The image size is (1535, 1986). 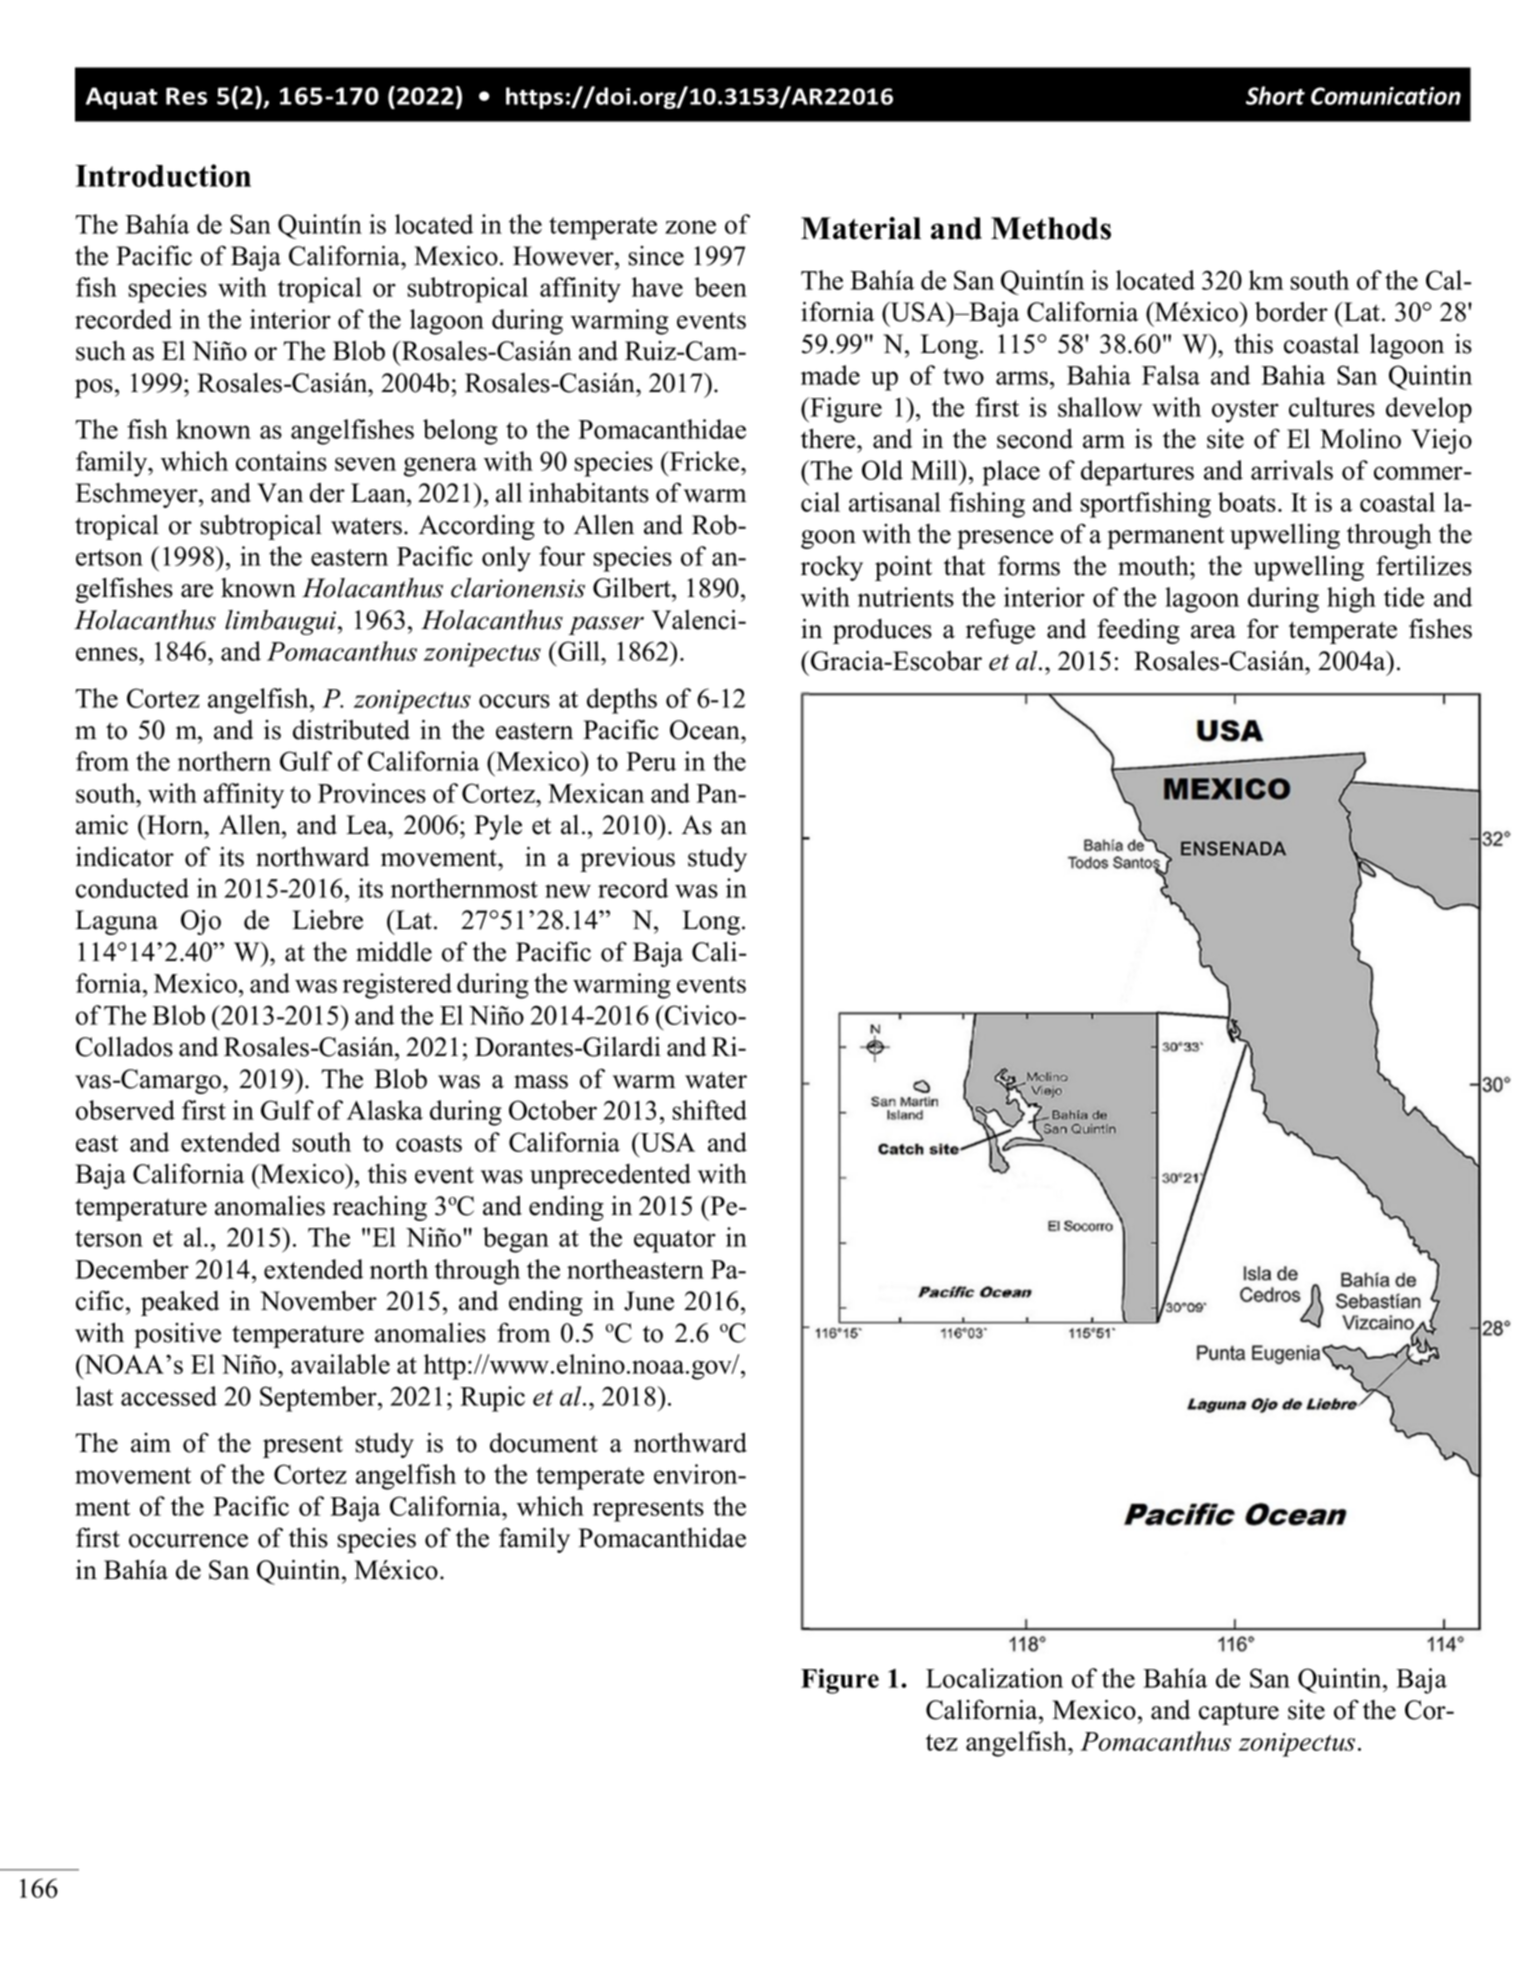 I want to click on zone, so click(x=690, y=227).
